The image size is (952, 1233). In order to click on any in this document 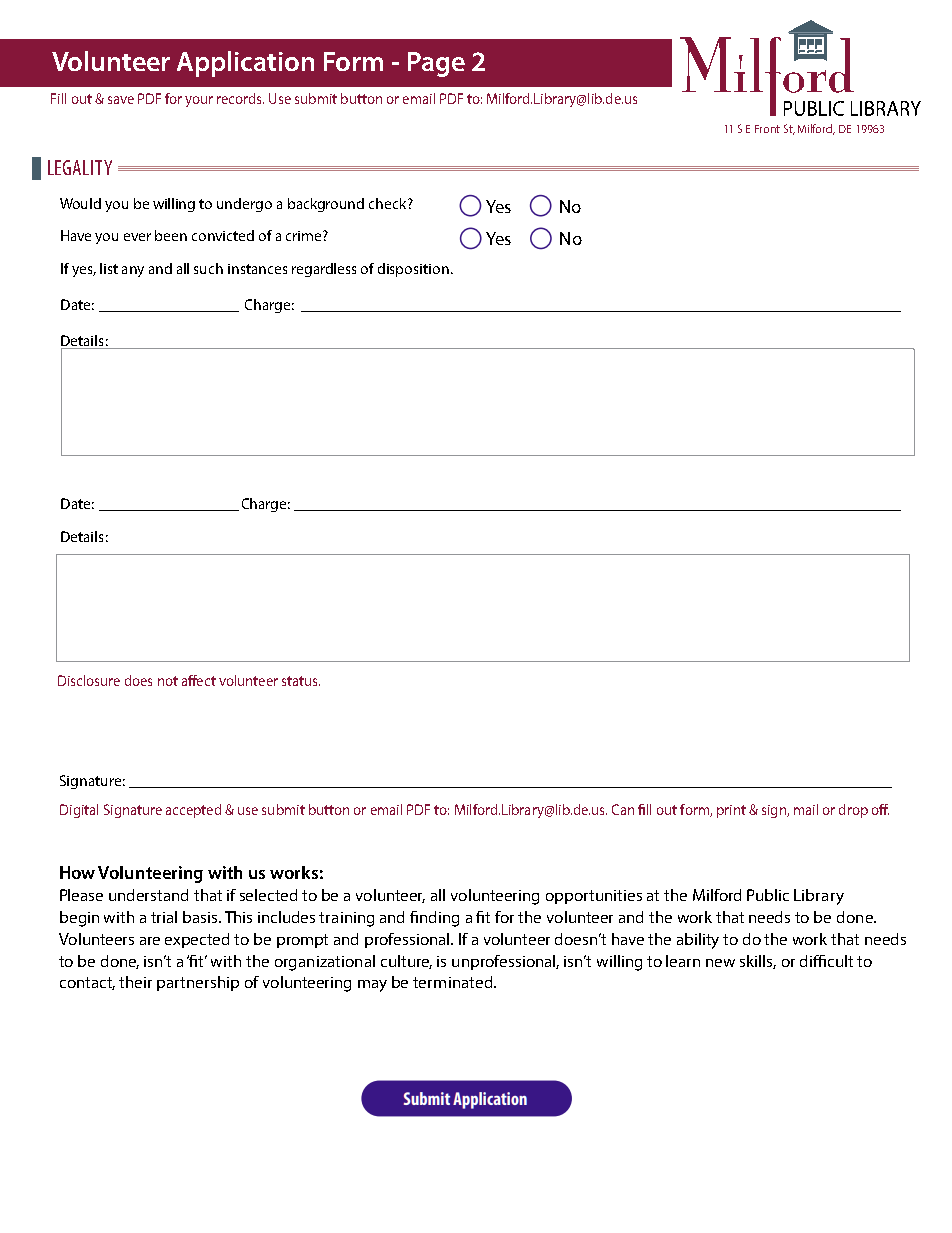, I will do `click(133, 271)`.
